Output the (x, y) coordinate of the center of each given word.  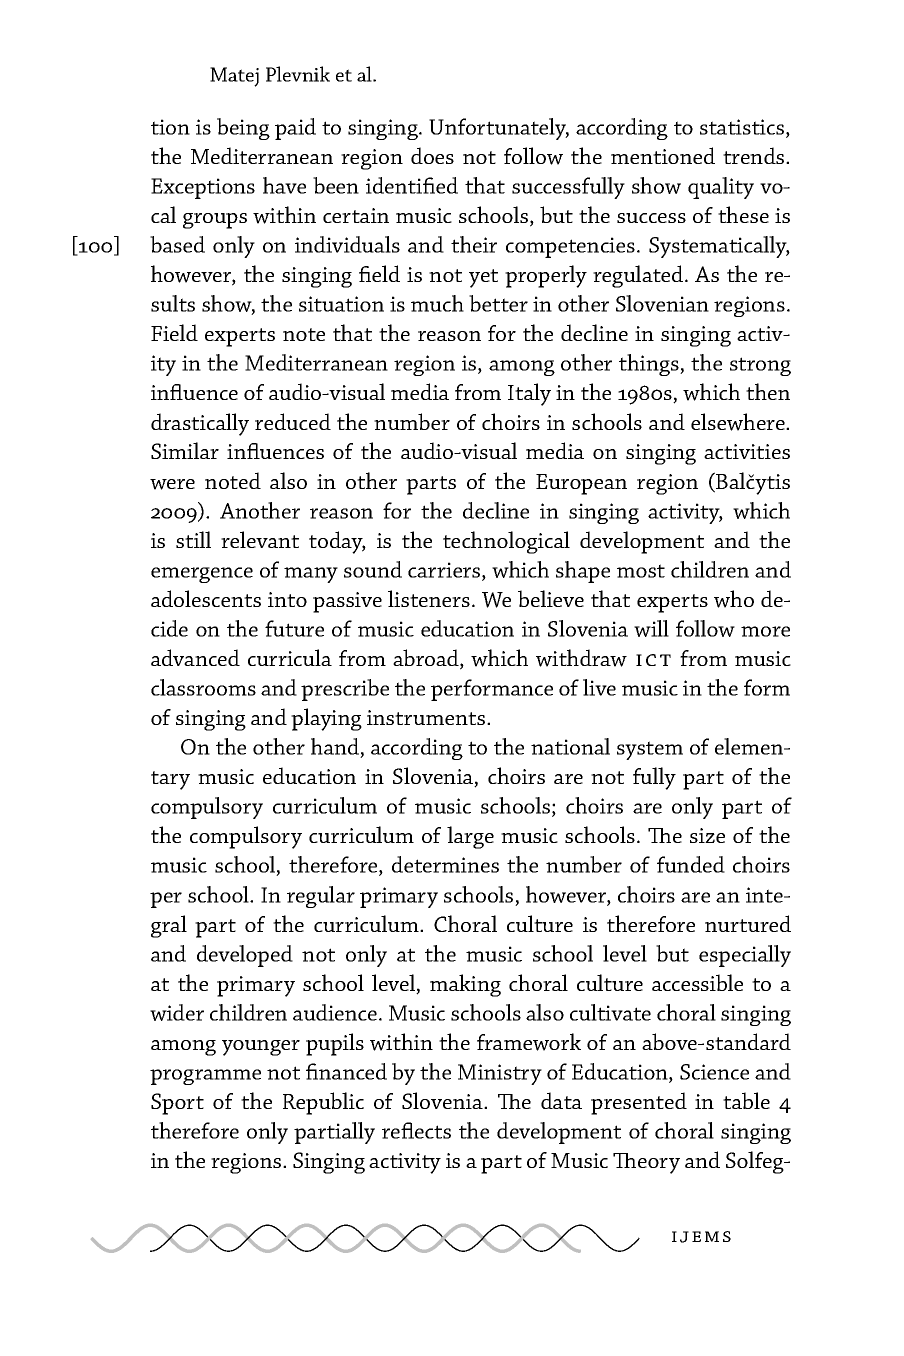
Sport (177, 1104)
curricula (290, 657)
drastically (200, 424)
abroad (427, 659)
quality (721, 188)
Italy (529, 394)
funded (691, 864)
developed (245, 956)
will (651, 628)
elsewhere (739, 422)
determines (445, 864)
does (432, 155)
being (243, 129)
